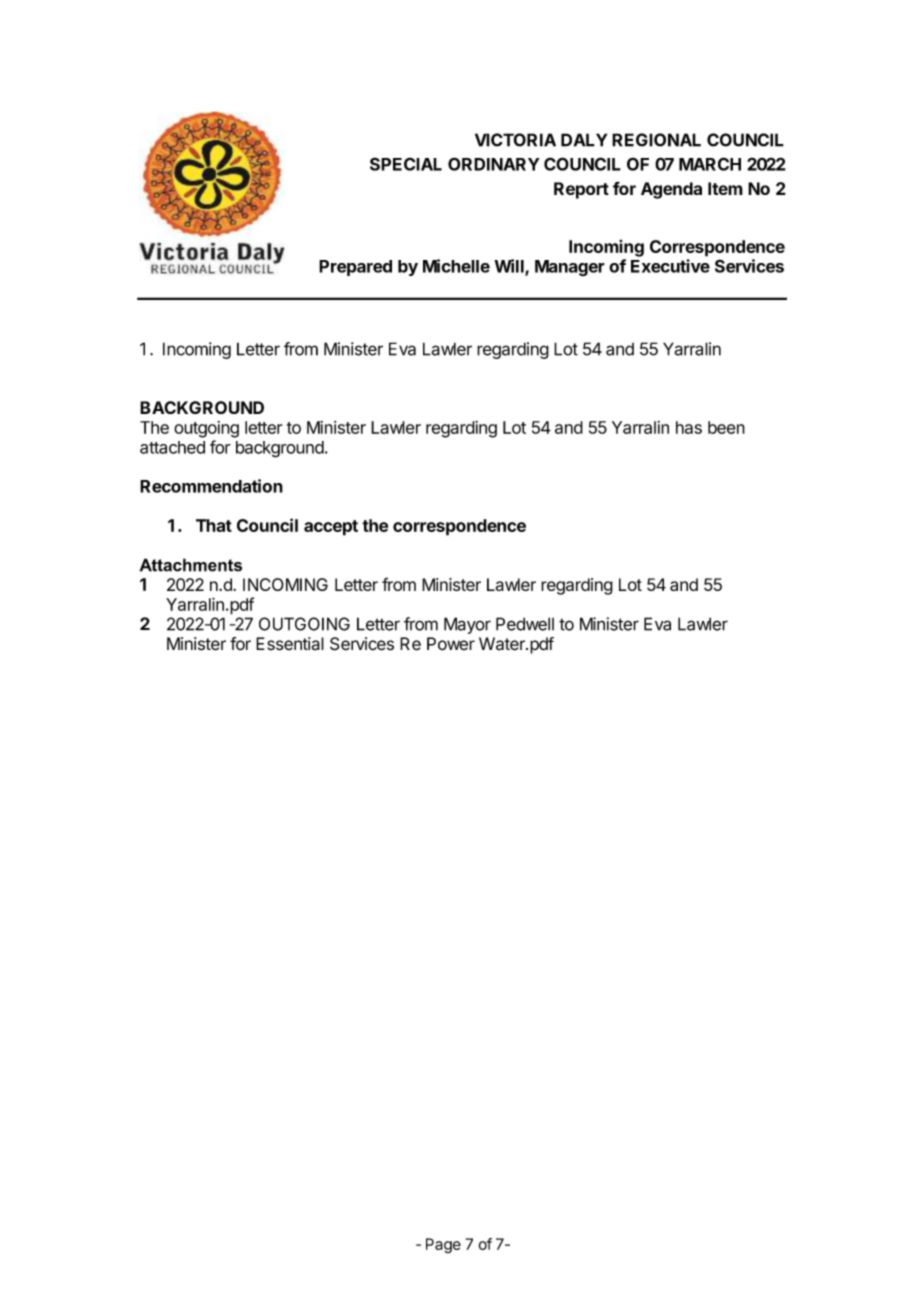 The height and width of the screenshot is (1308, 924). I want to click on accept, so click(331, 528).
